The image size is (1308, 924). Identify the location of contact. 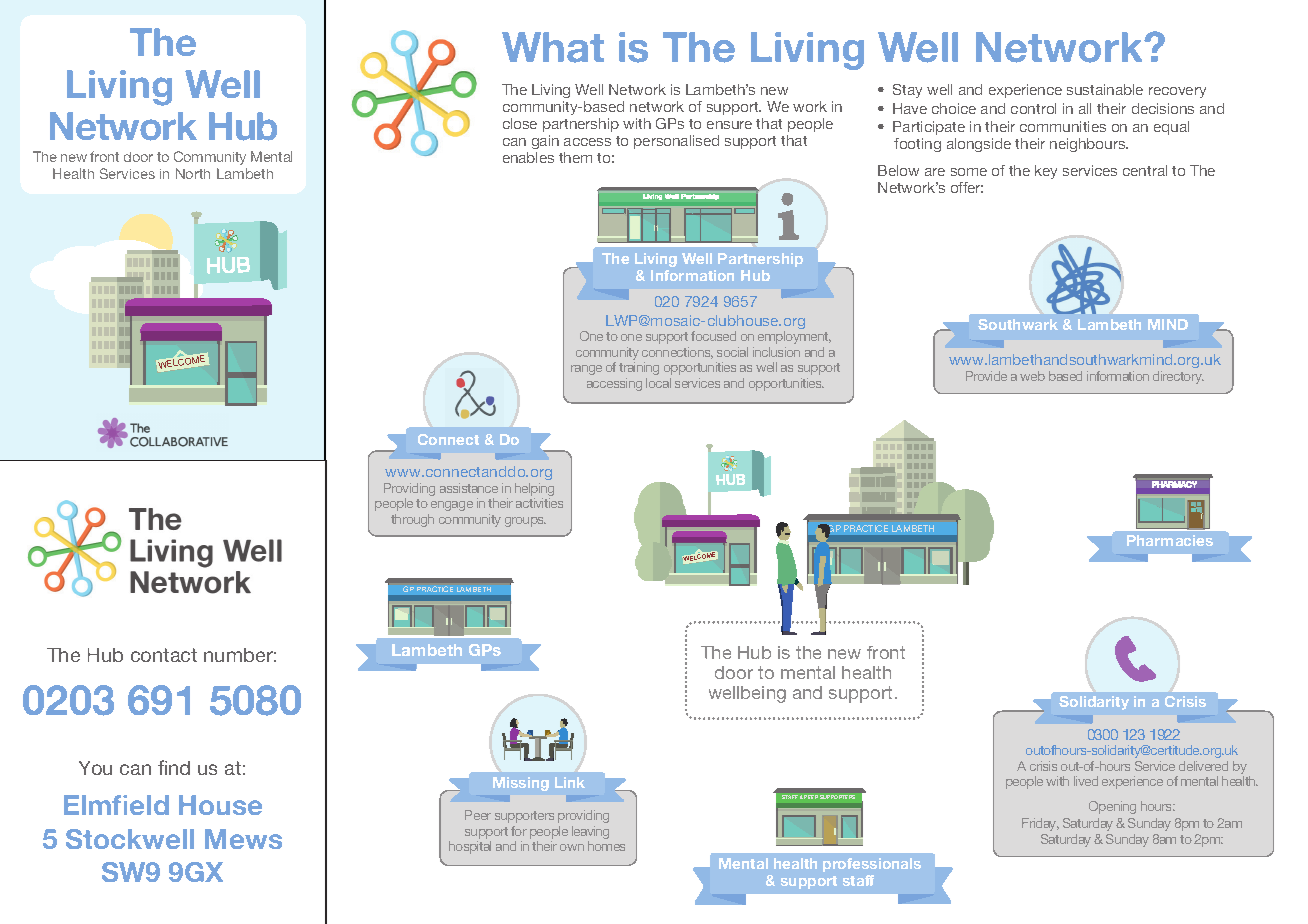
(164, 655).
